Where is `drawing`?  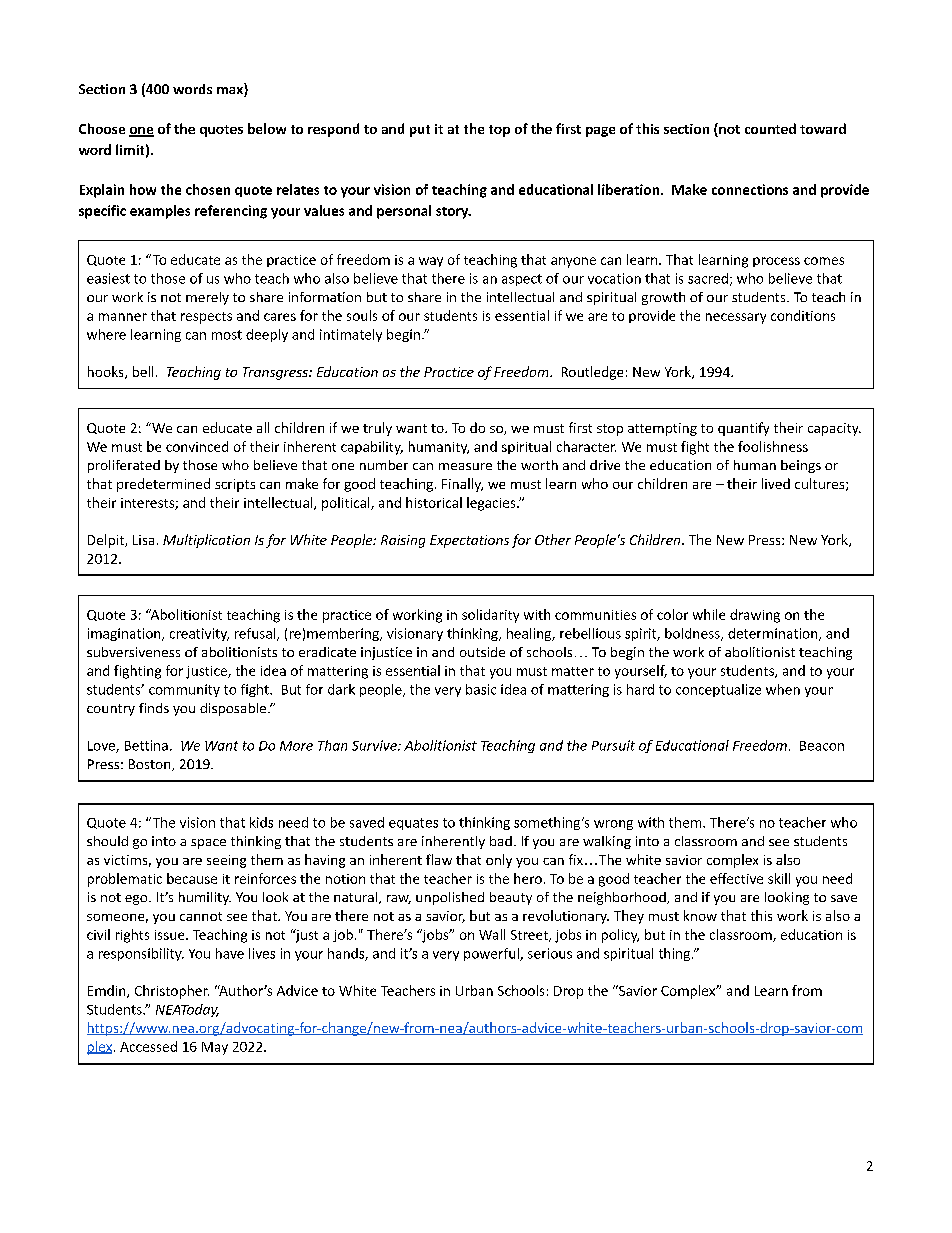
drawing is located at coordinates (755, 616).
